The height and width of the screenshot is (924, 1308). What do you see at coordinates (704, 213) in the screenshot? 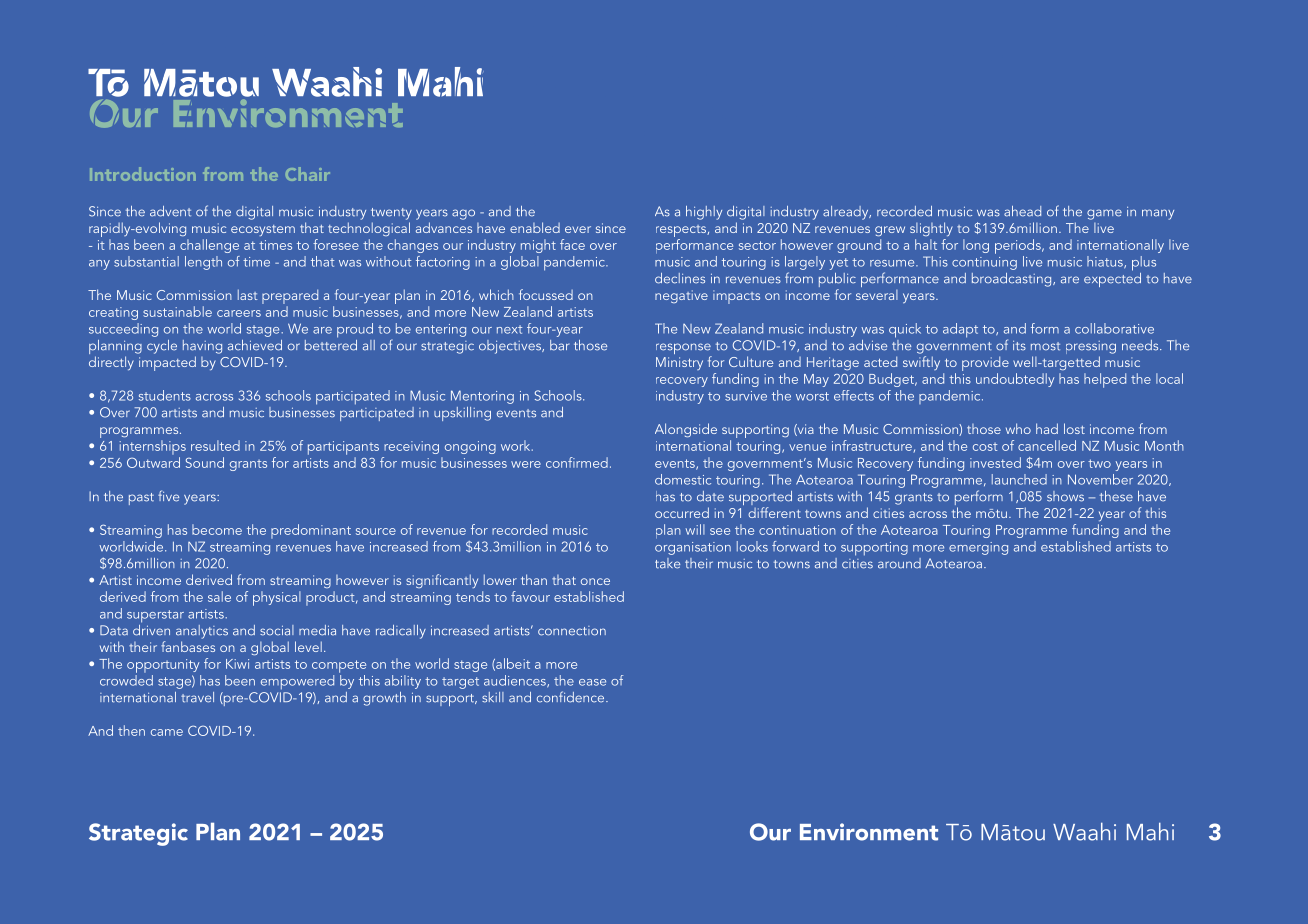
I see `highly` at bounding box center [704, 213].
